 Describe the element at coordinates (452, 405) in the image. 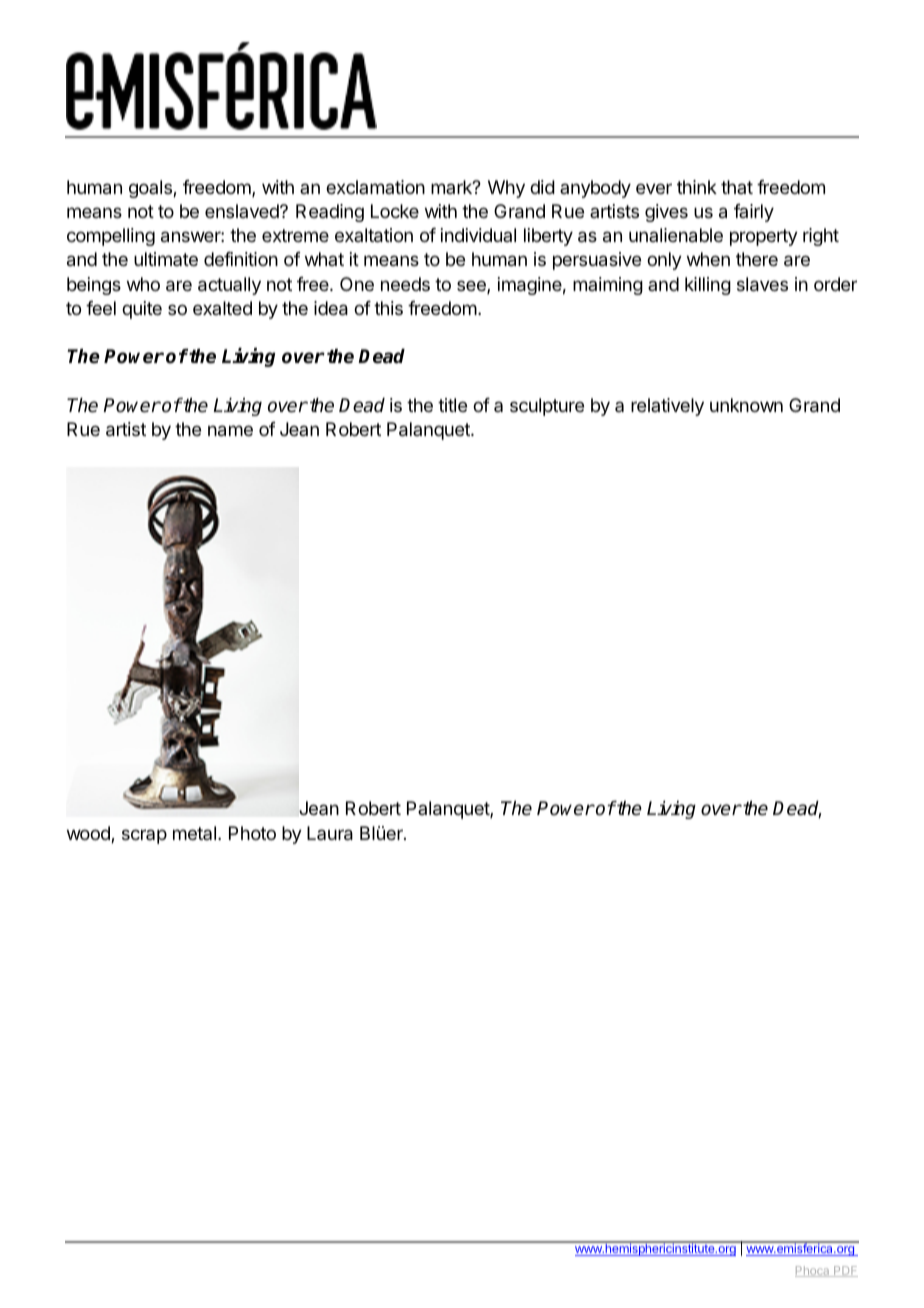

I see `title` at that location.
